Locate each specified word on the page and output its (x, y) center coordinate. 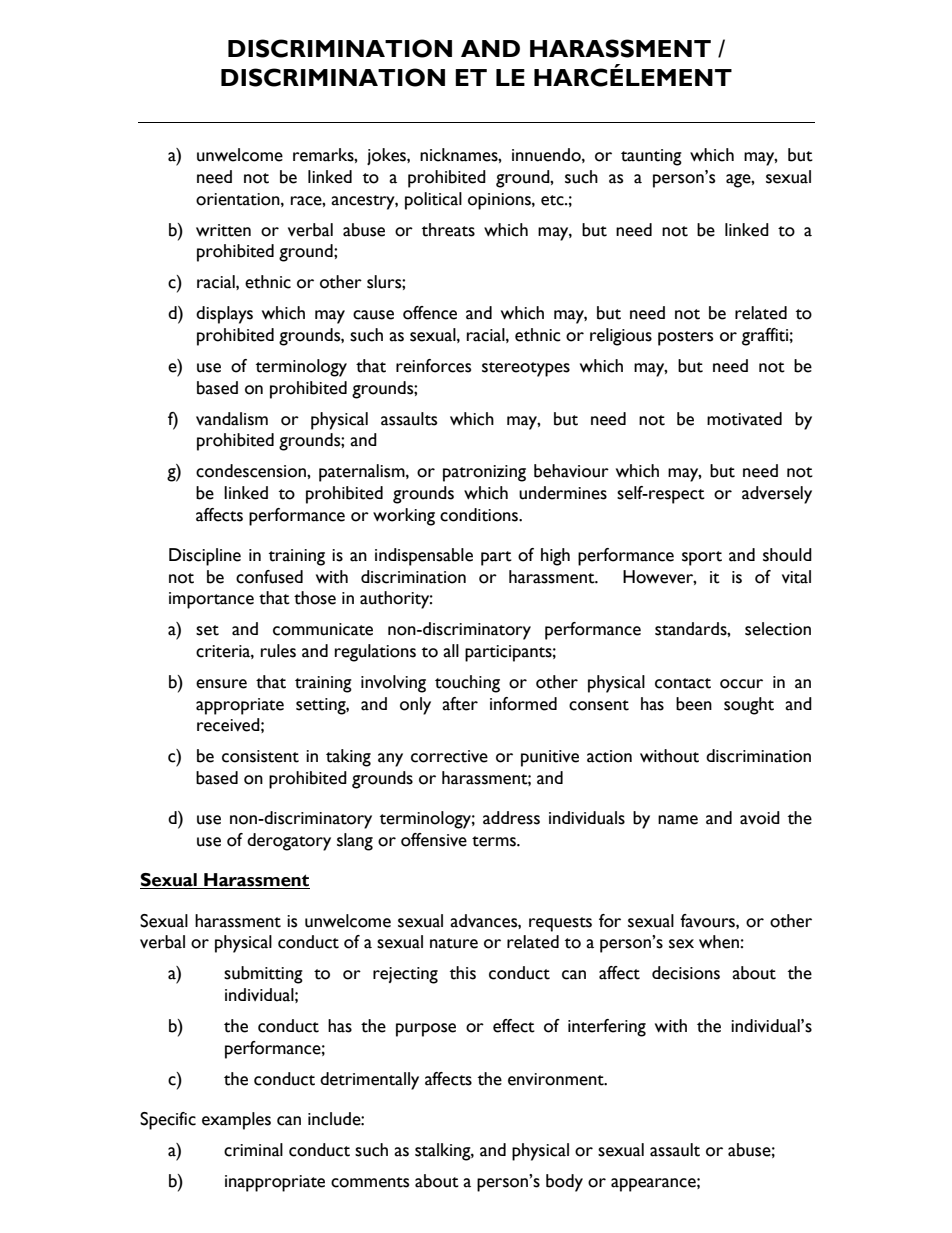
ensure (221, 684)
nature (454, 943)
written (223, 230)
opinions (500, 201)
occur (741, 684)
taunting (651, 157)
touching (467, 684)
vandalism (232, 419)
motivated (744, 419)
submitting (263, 975)
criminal (253, 1150)
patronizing (484, 473)
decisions (686, 973)
